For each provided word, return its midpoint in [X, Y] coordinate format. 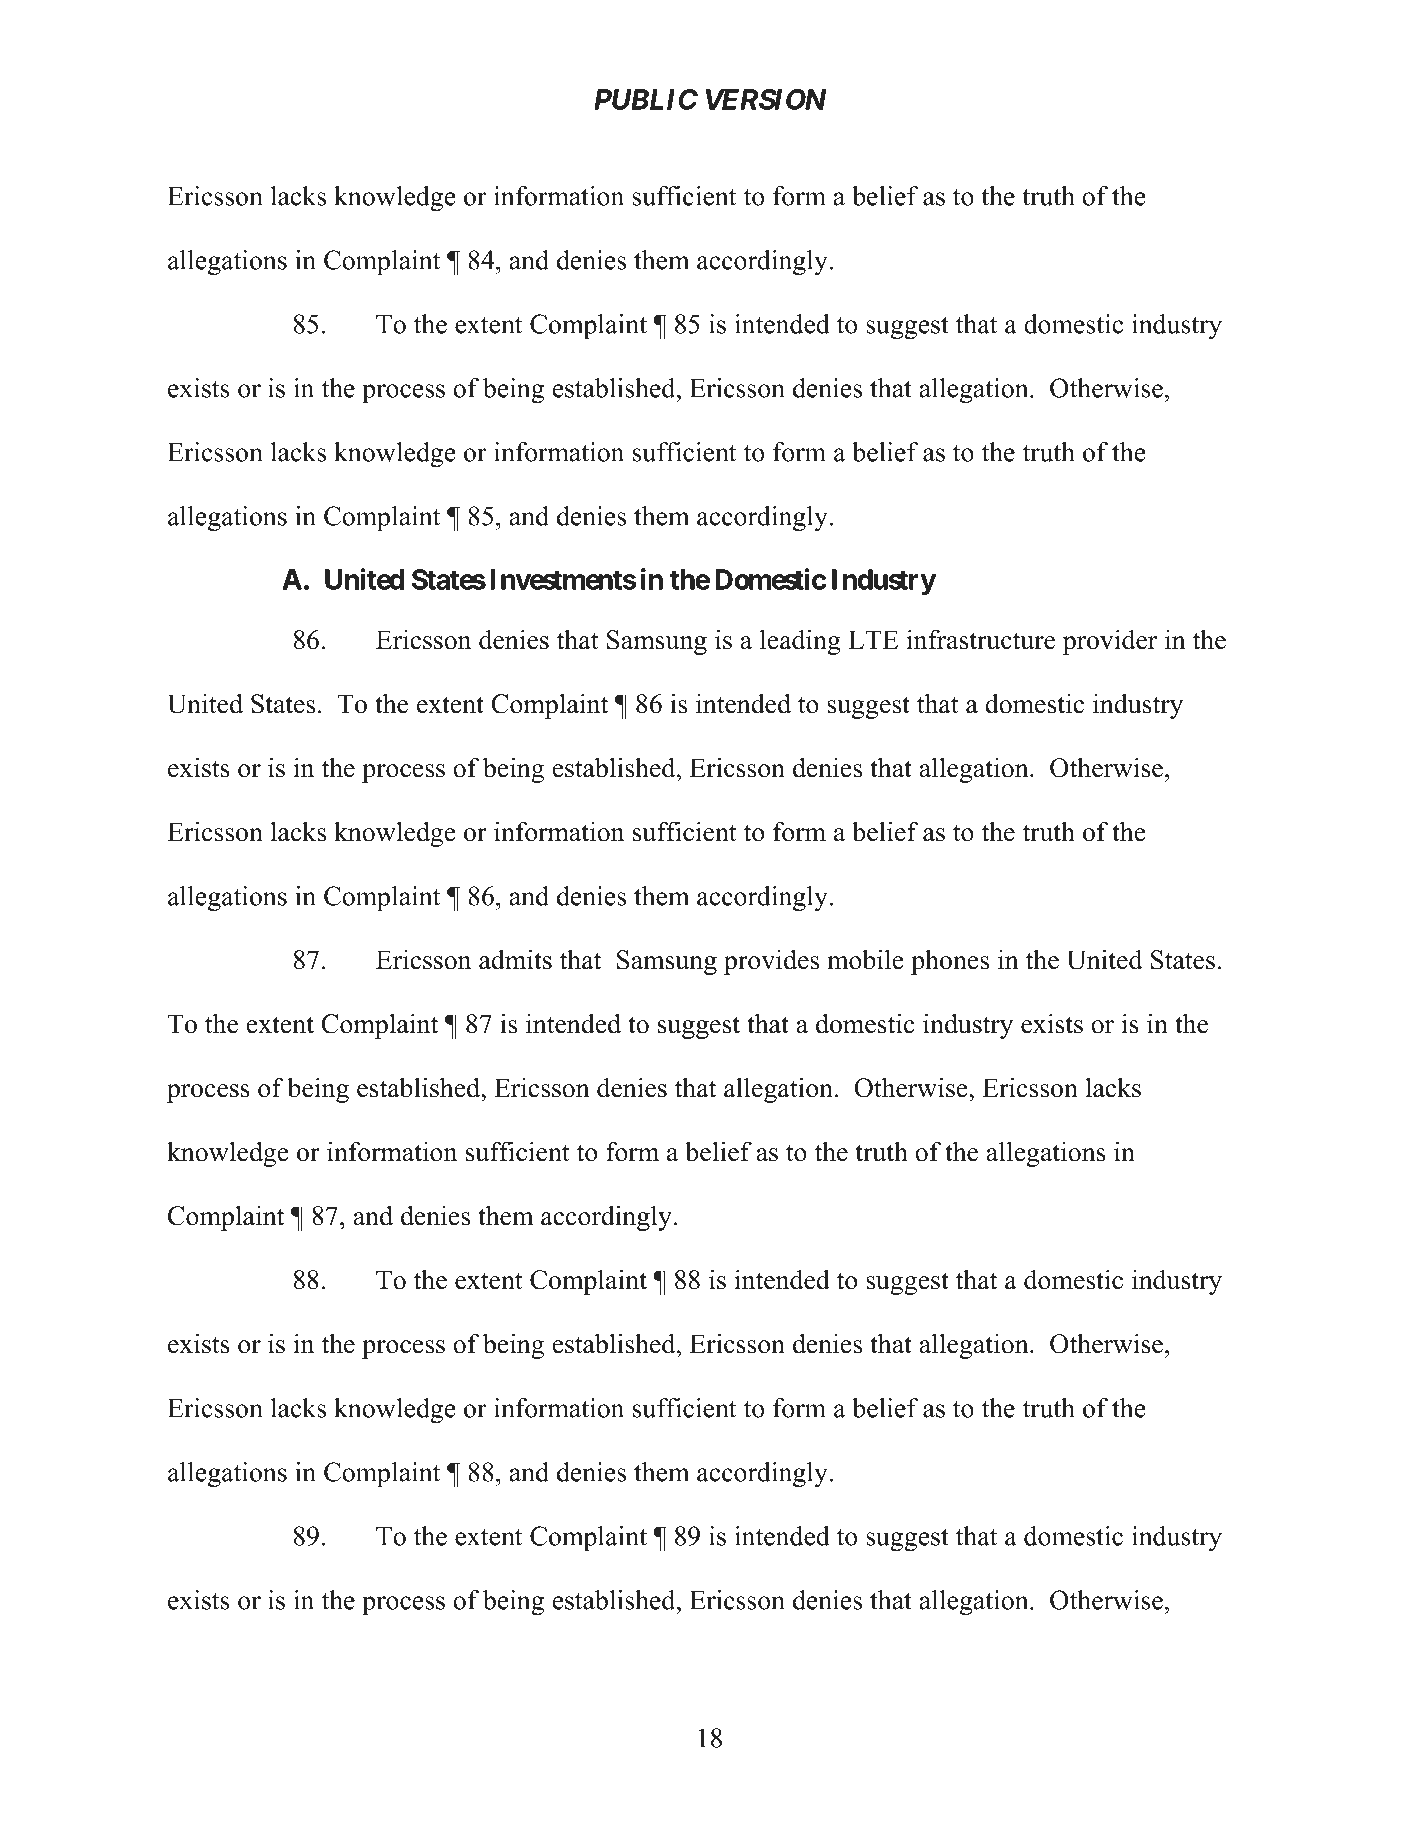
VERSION [766, 99]
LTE [873, 639]
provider [1110, 642]
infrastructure [981, 639]
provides [771, 962]
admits [515, 959]
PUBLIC [646, 99]
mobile [865, 959]
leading [800, 642]
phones [950, 962]
